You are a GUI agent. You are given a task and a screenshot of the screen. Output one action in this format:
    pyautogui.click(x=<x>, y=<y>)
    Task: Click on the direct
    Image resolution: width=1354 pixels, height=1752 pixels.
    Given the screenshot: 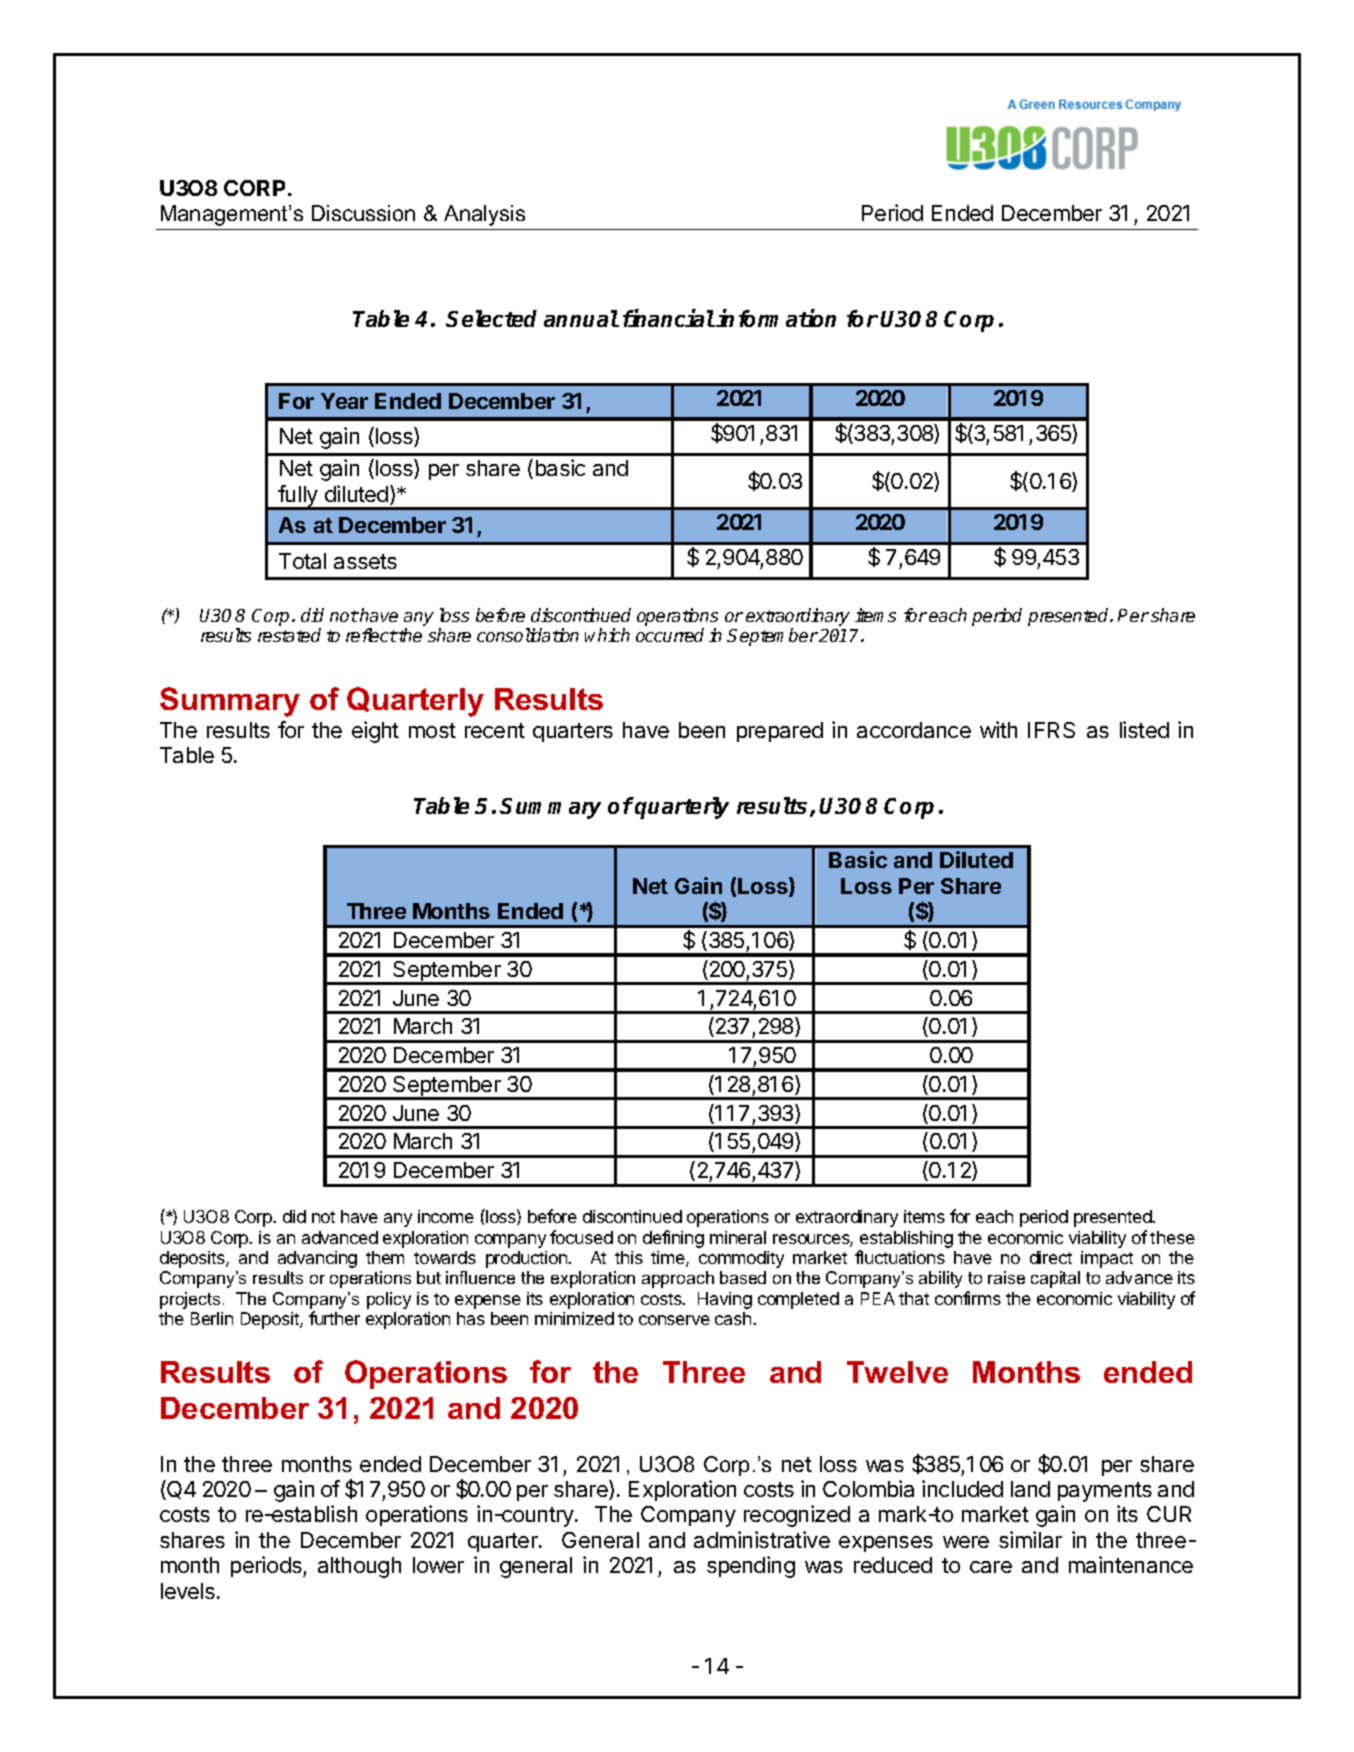 What is the action you would take?
    pyautogui.click(x=1051, y=1257)
